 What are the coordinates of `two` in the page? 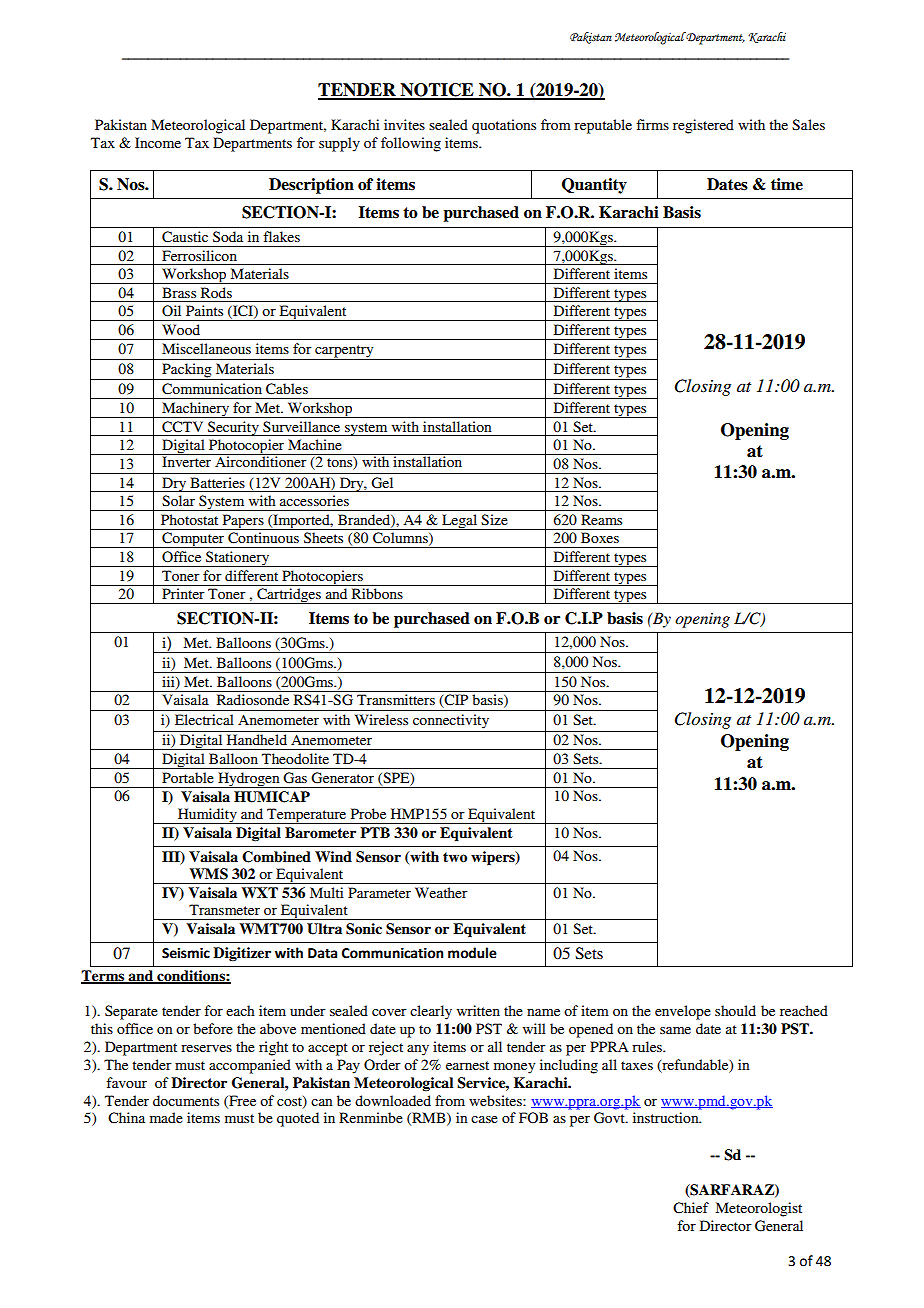 It's located at (455, 857).
